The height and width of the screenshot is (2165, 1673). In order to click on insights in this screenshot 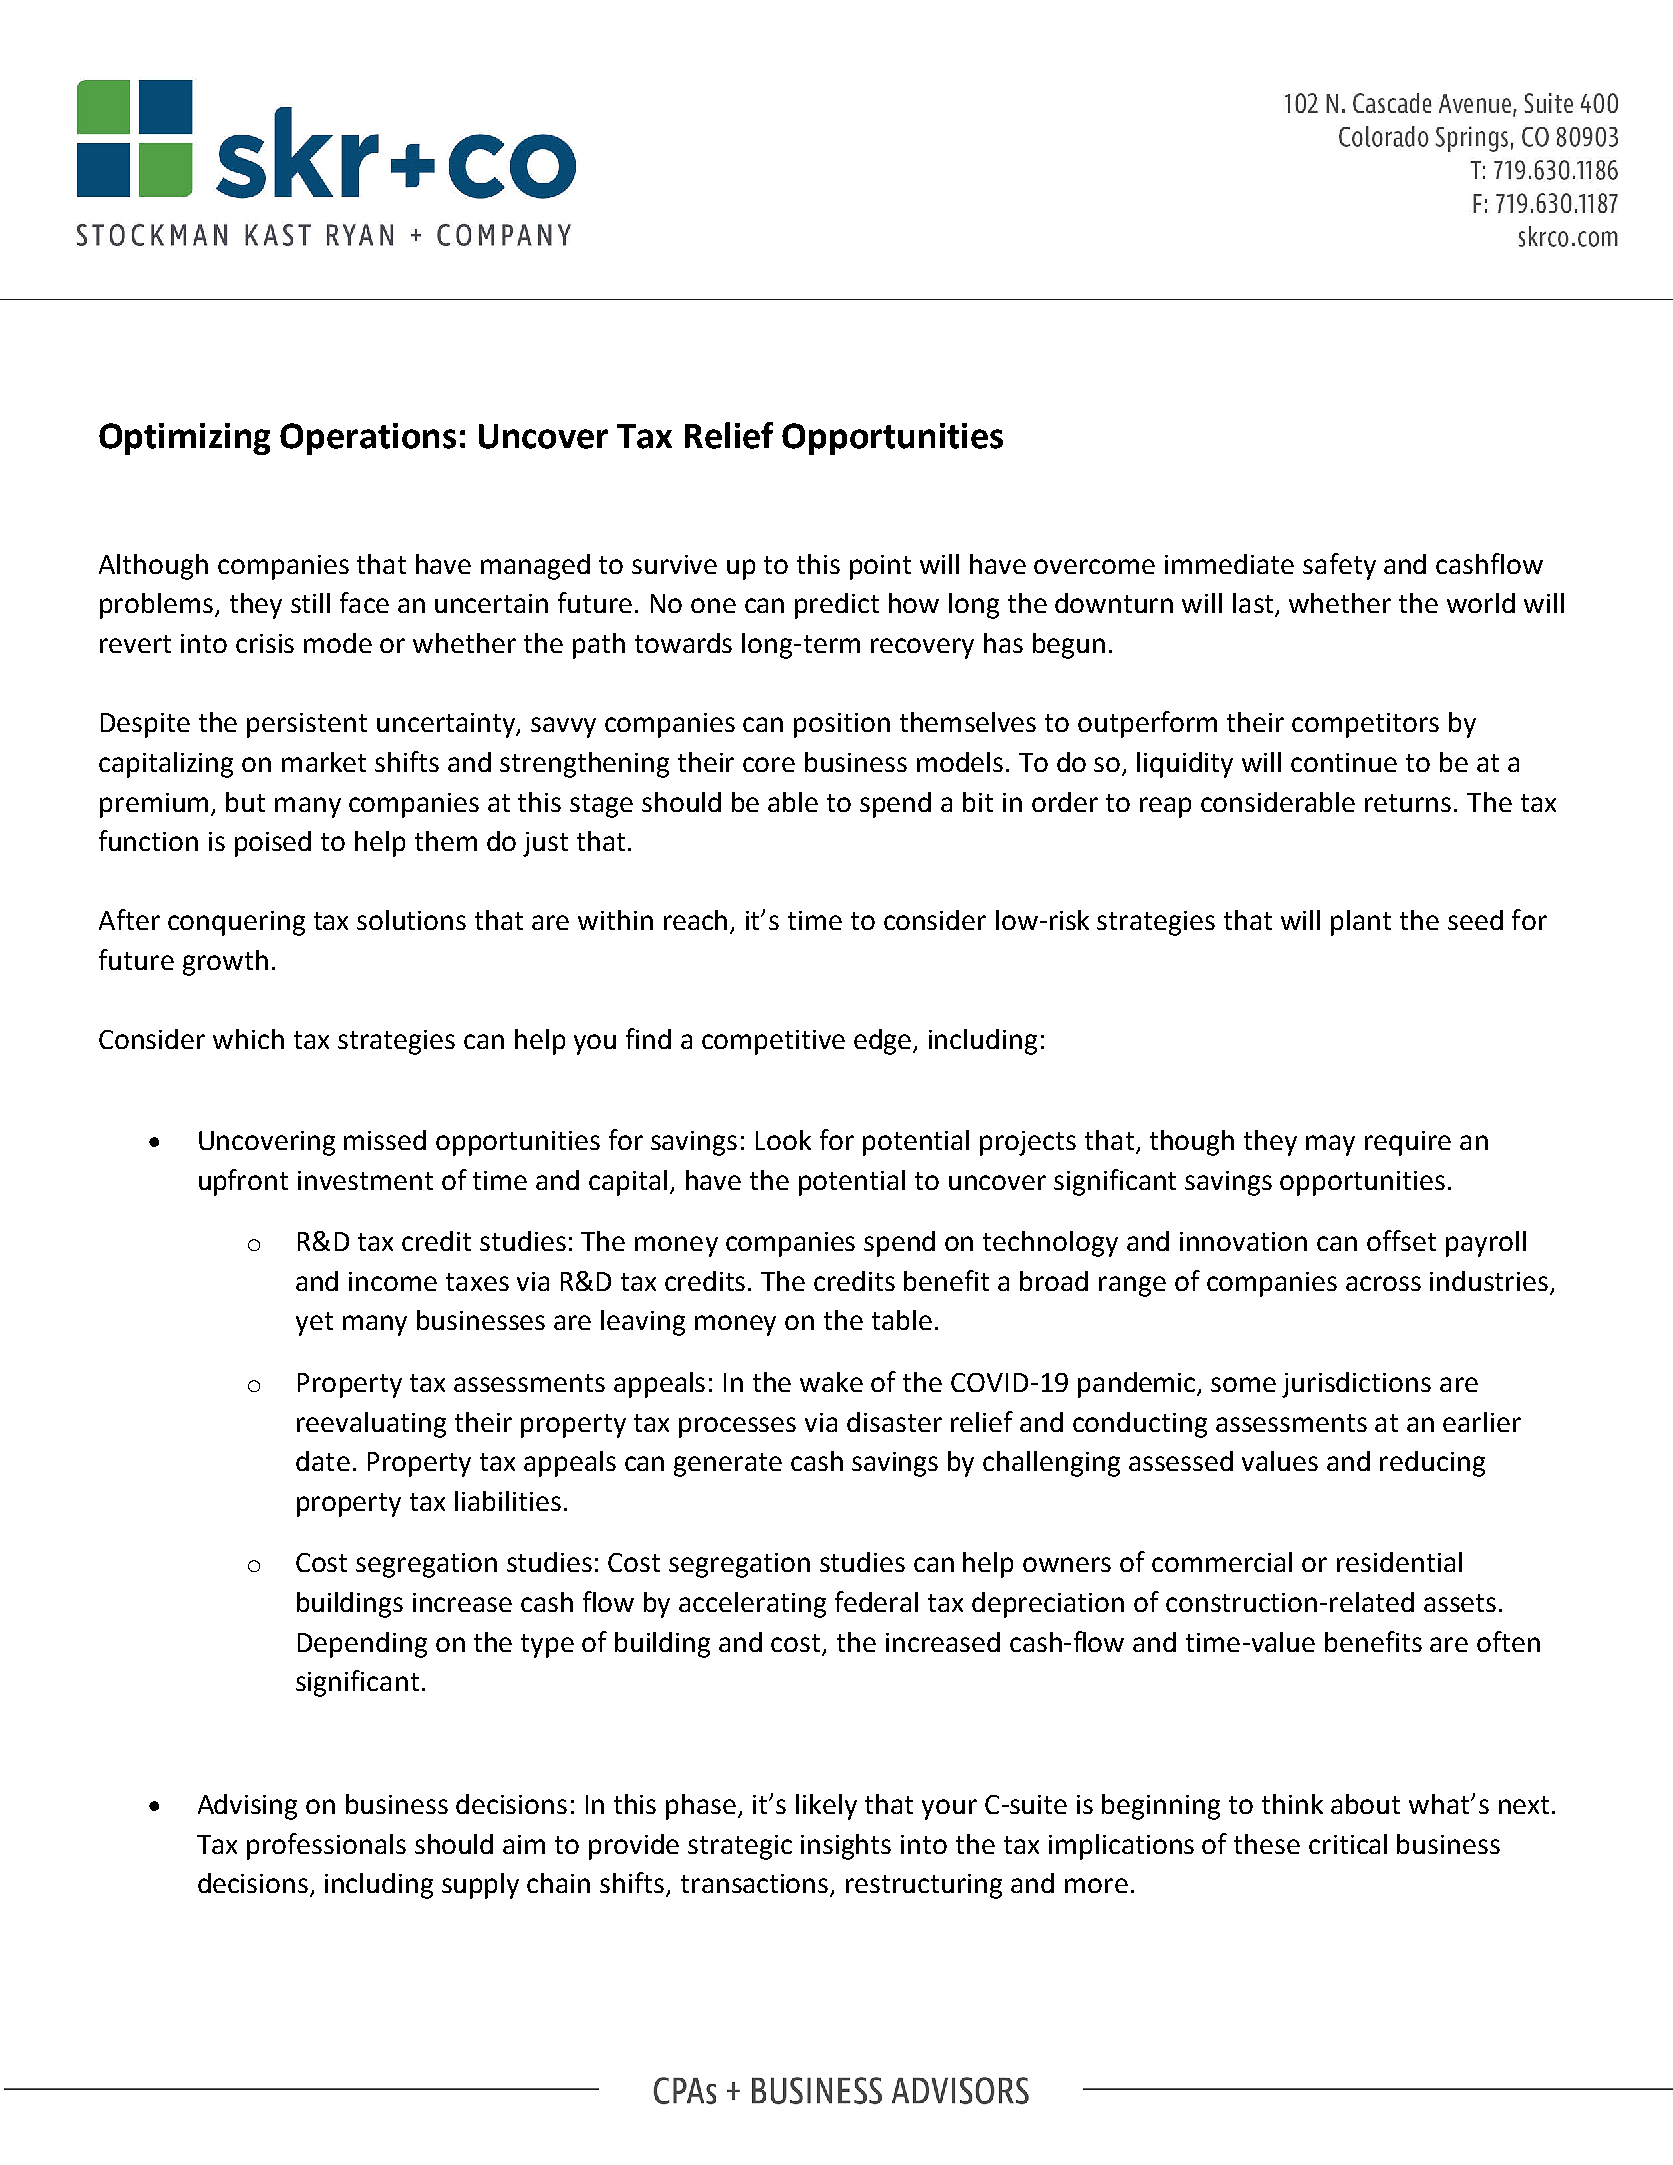, I will do `click(846, 1847)`.
